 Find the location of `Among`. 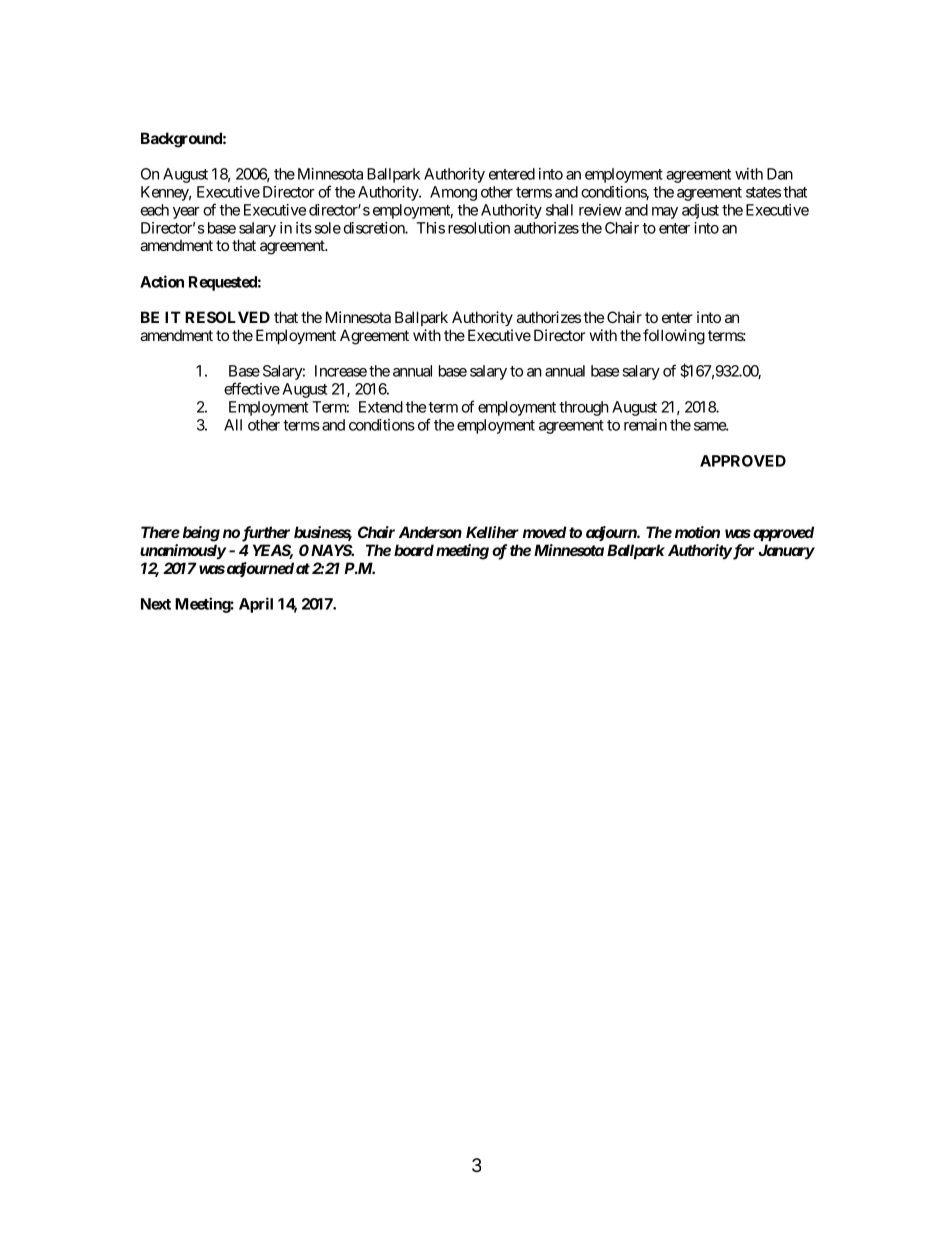

Among is located at coordinates (453, 193).
